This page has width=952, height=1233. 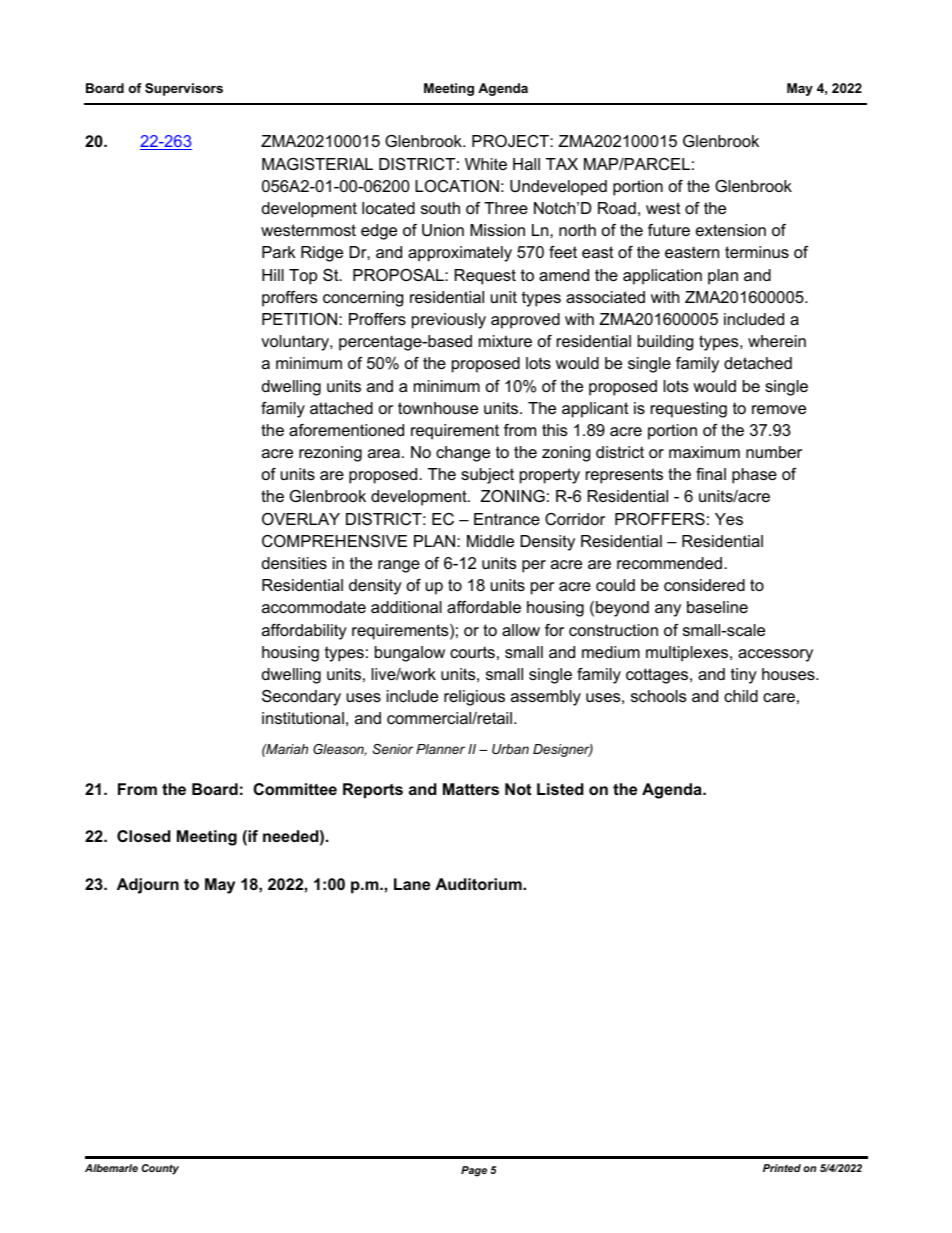 What do you see at coordinates (717, 607) in the page?
I see `baseline` at bounding box center [717, 607].
